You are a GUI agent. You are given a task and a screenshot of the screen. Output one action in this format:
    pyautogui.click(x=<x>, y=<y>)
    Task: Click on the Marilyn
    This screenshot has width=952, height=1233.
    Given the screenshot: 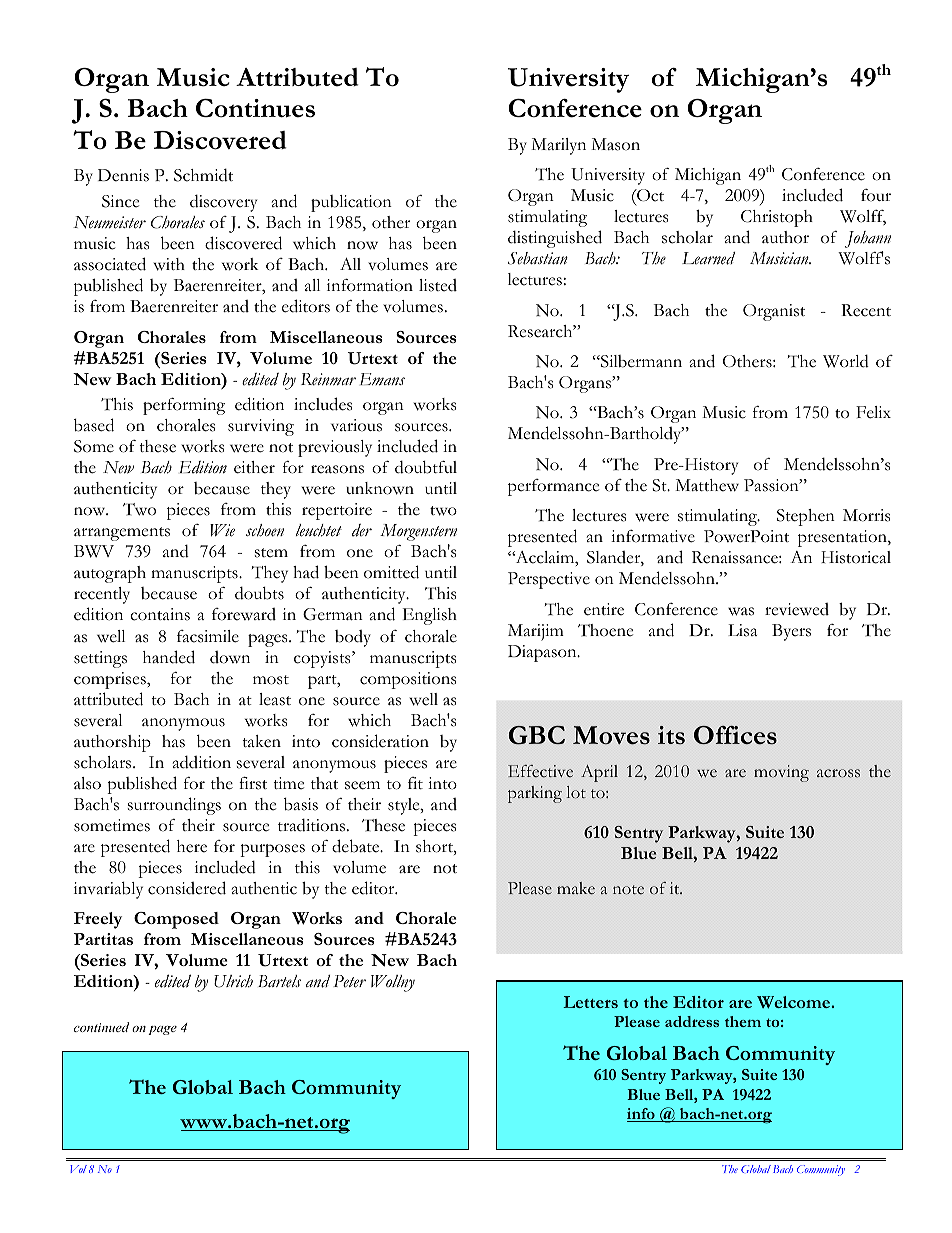 What is the action you would take?
    pyautogui.click(x=558, y=146)
